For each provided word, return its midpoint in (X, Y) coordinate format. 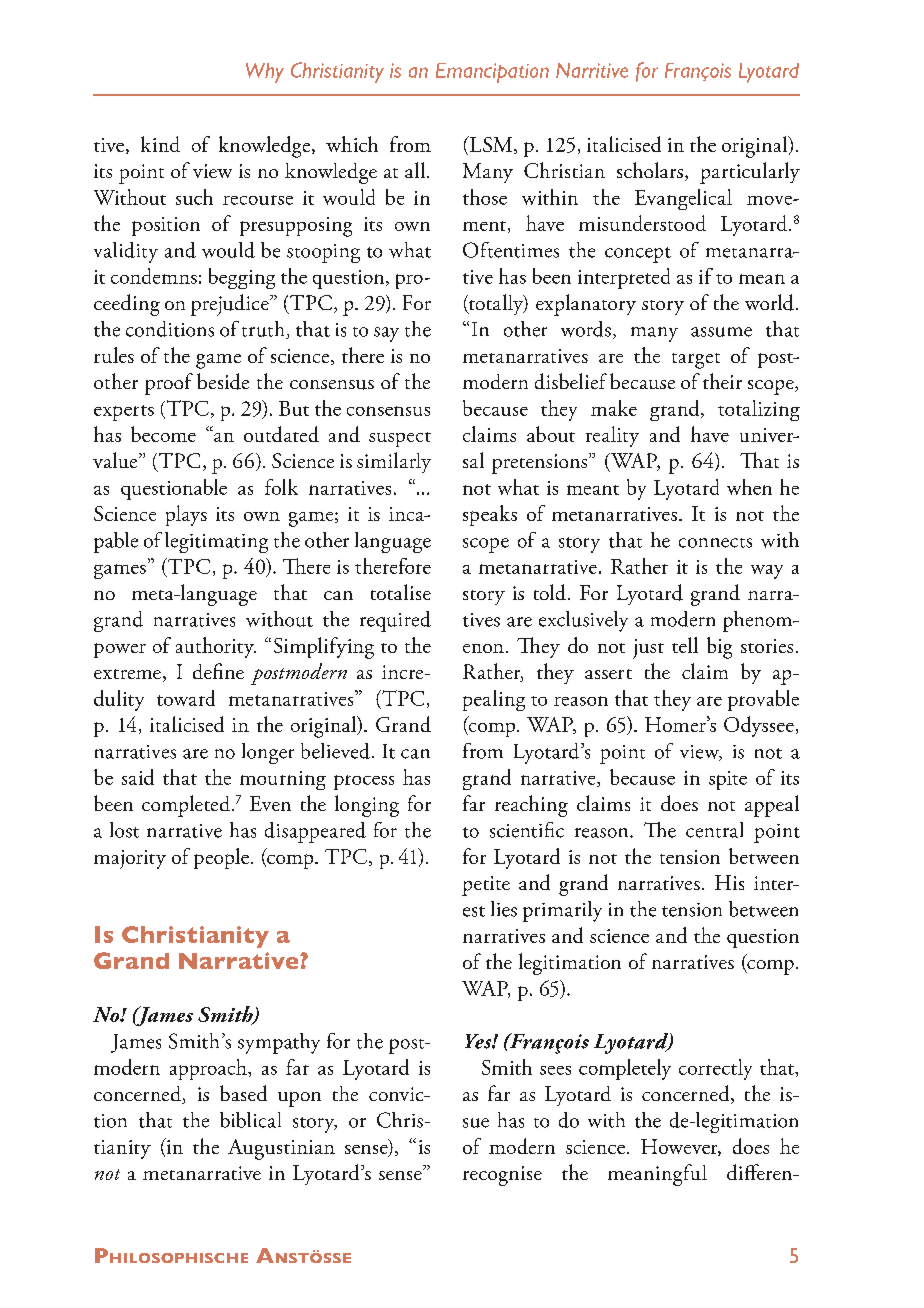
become (163, 434)
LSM (491, 145)
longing (367, 806)
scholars (650, 170)
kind (160, 144)
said (138, 777)
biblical (250, 1120)
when (749, 487)
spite (728, 780)
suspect (400, 439)
